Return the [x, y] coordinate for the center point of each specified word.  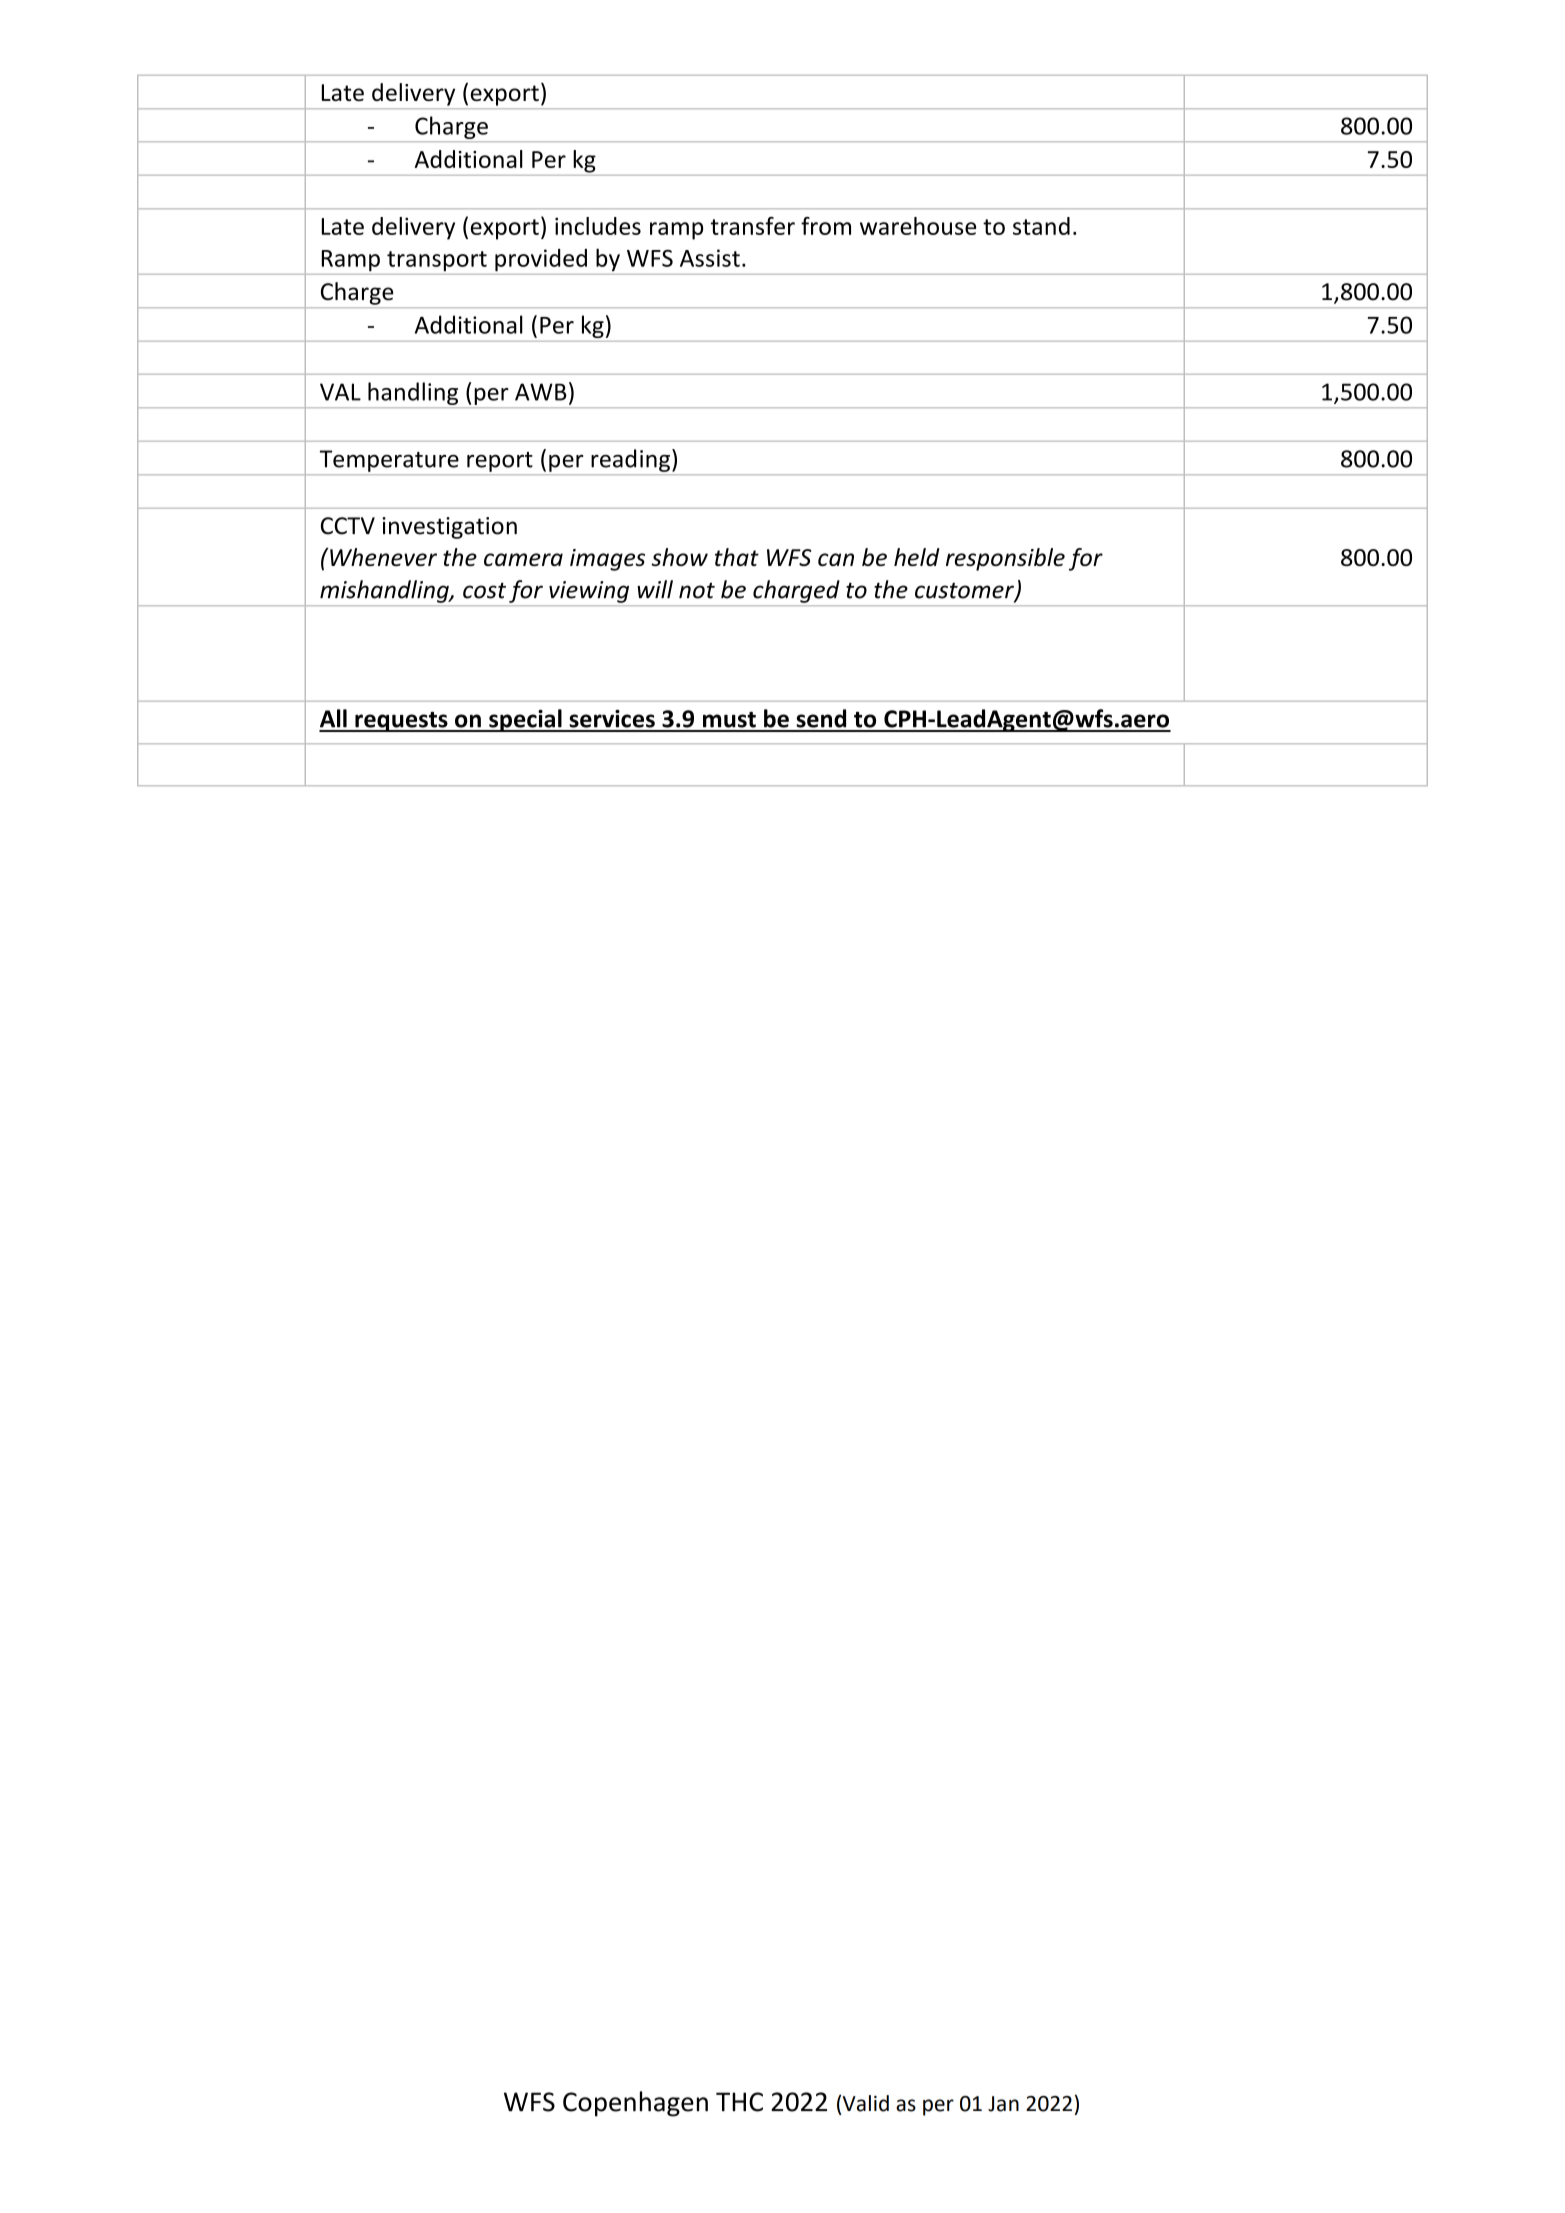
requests [401, 722]
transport [437, 261]
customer [965, 592]
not [697, 591]
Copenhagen [635, 2104]
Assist [710, 258]
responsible [1005, 559]
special [525, 720]
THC [739, 2102]
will [655, 589]
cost [484, 590]
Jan [1003, 2104]
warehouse [918, 226]
